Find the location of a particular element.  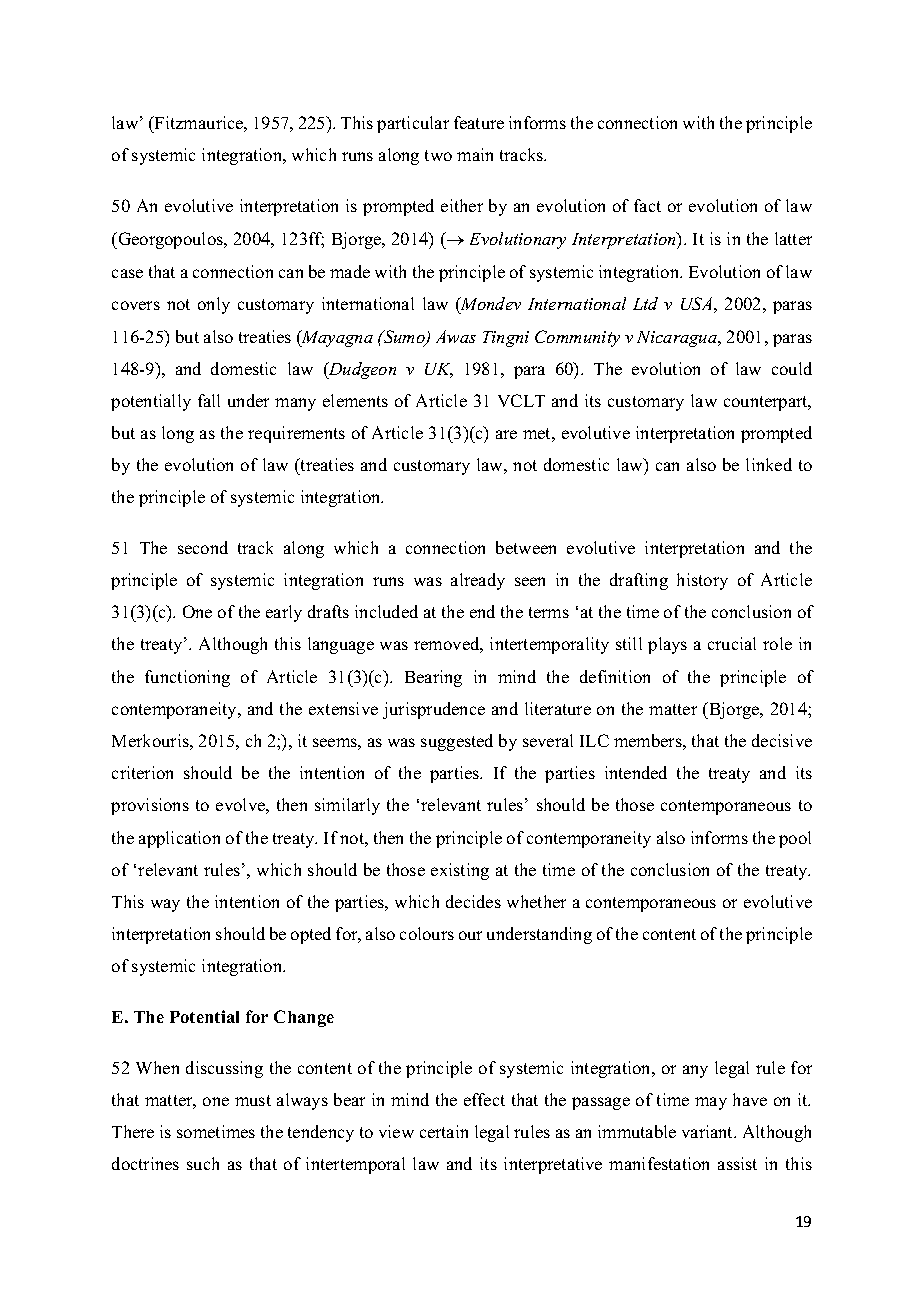

Nicaragua is located at coordinates (678, 339).
